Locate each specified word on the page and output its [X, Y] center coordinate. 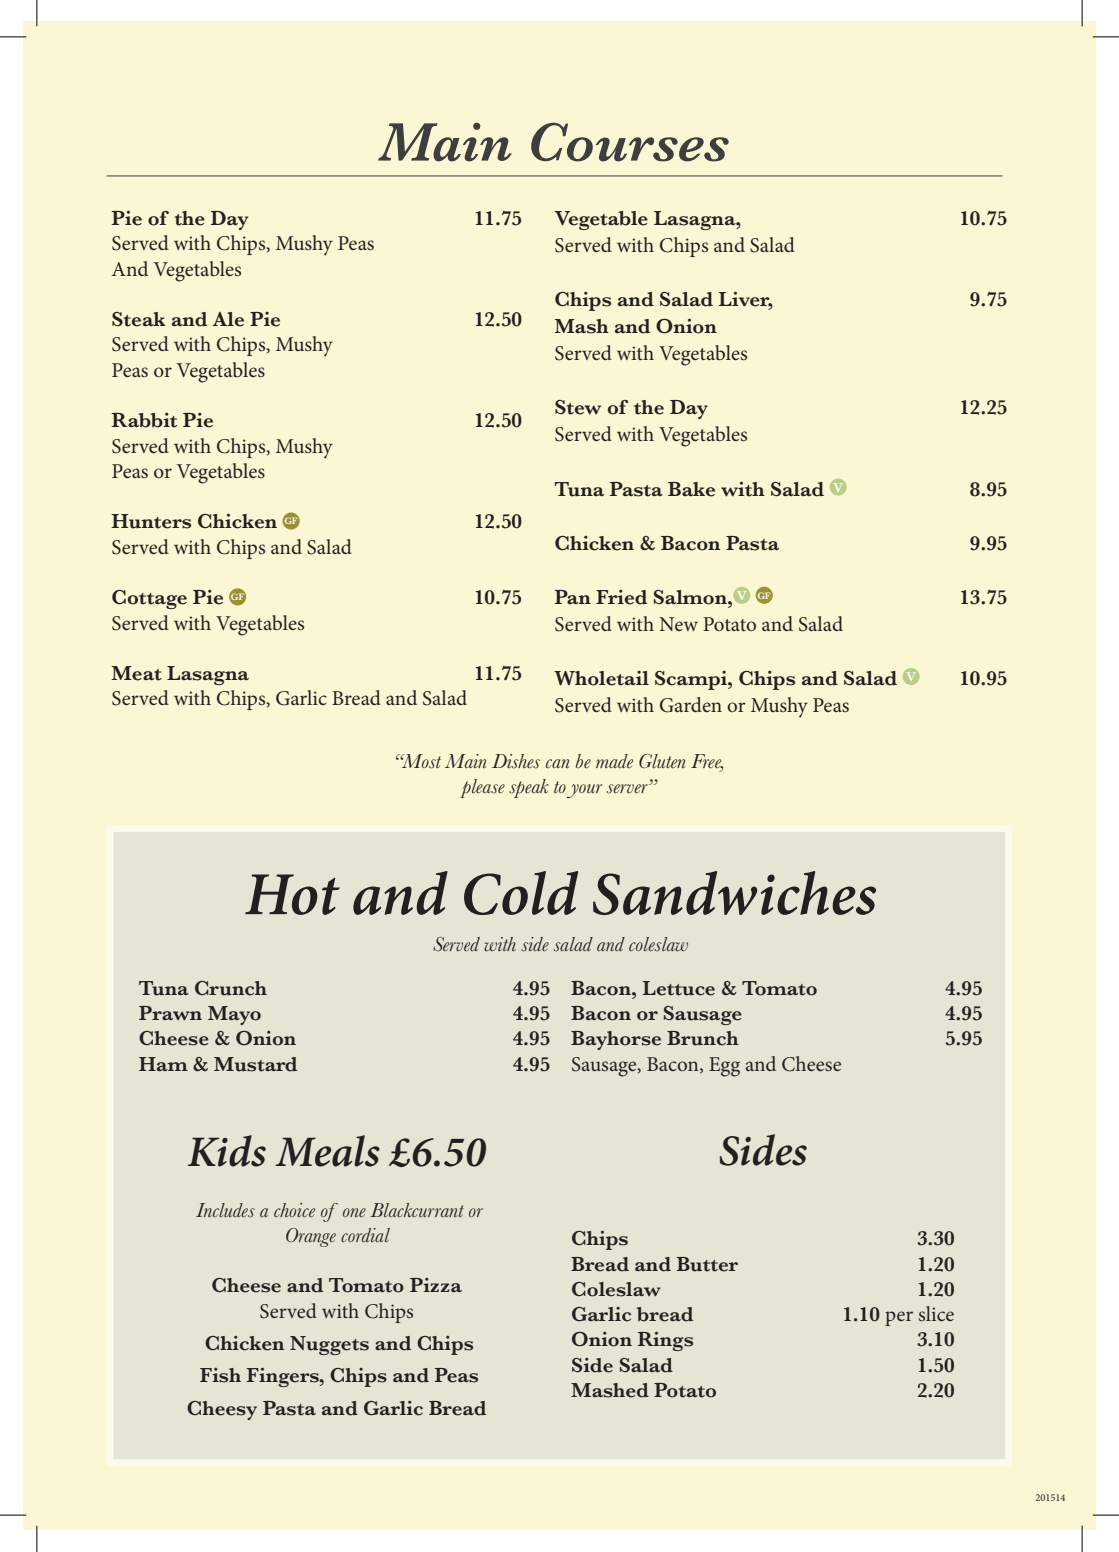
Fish [220, 1375]
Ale [228, 319]
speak [529, 788]
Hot [292, 894]
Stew [578, 407]
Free [707, 762]
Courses [630, 142]
